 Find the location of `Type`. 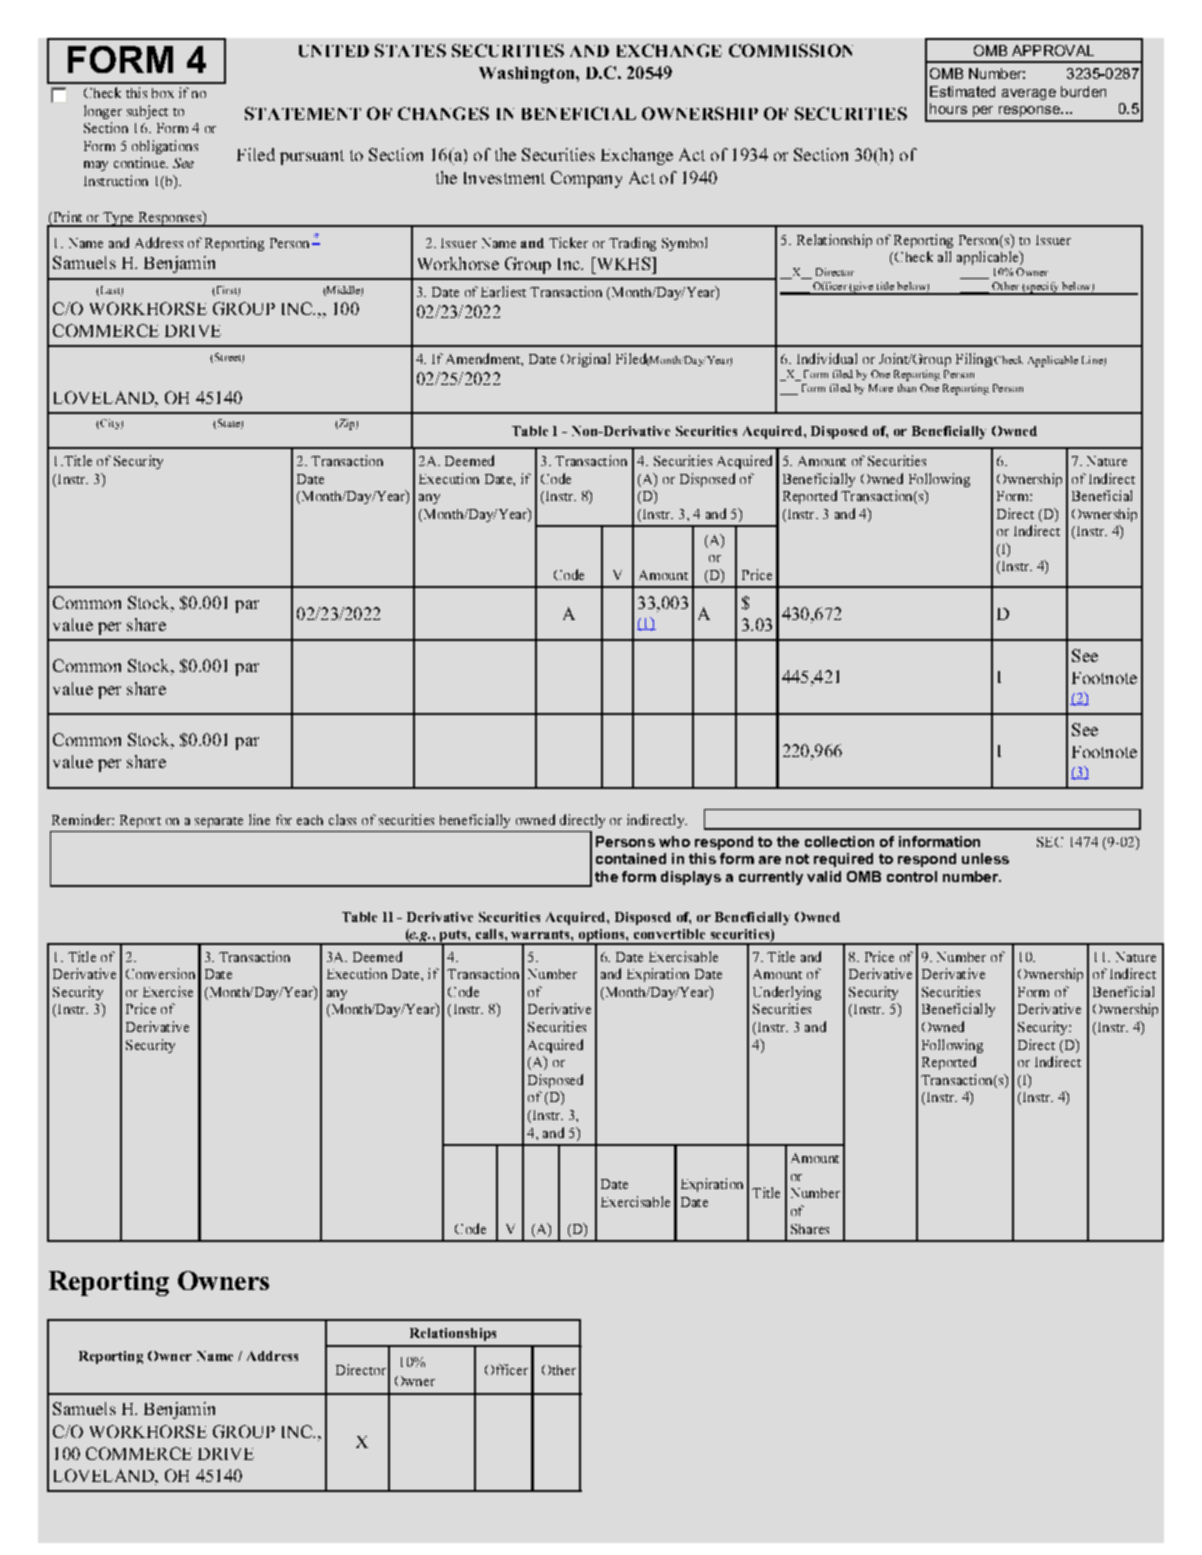

Type is located at coordinates (118, 219).
